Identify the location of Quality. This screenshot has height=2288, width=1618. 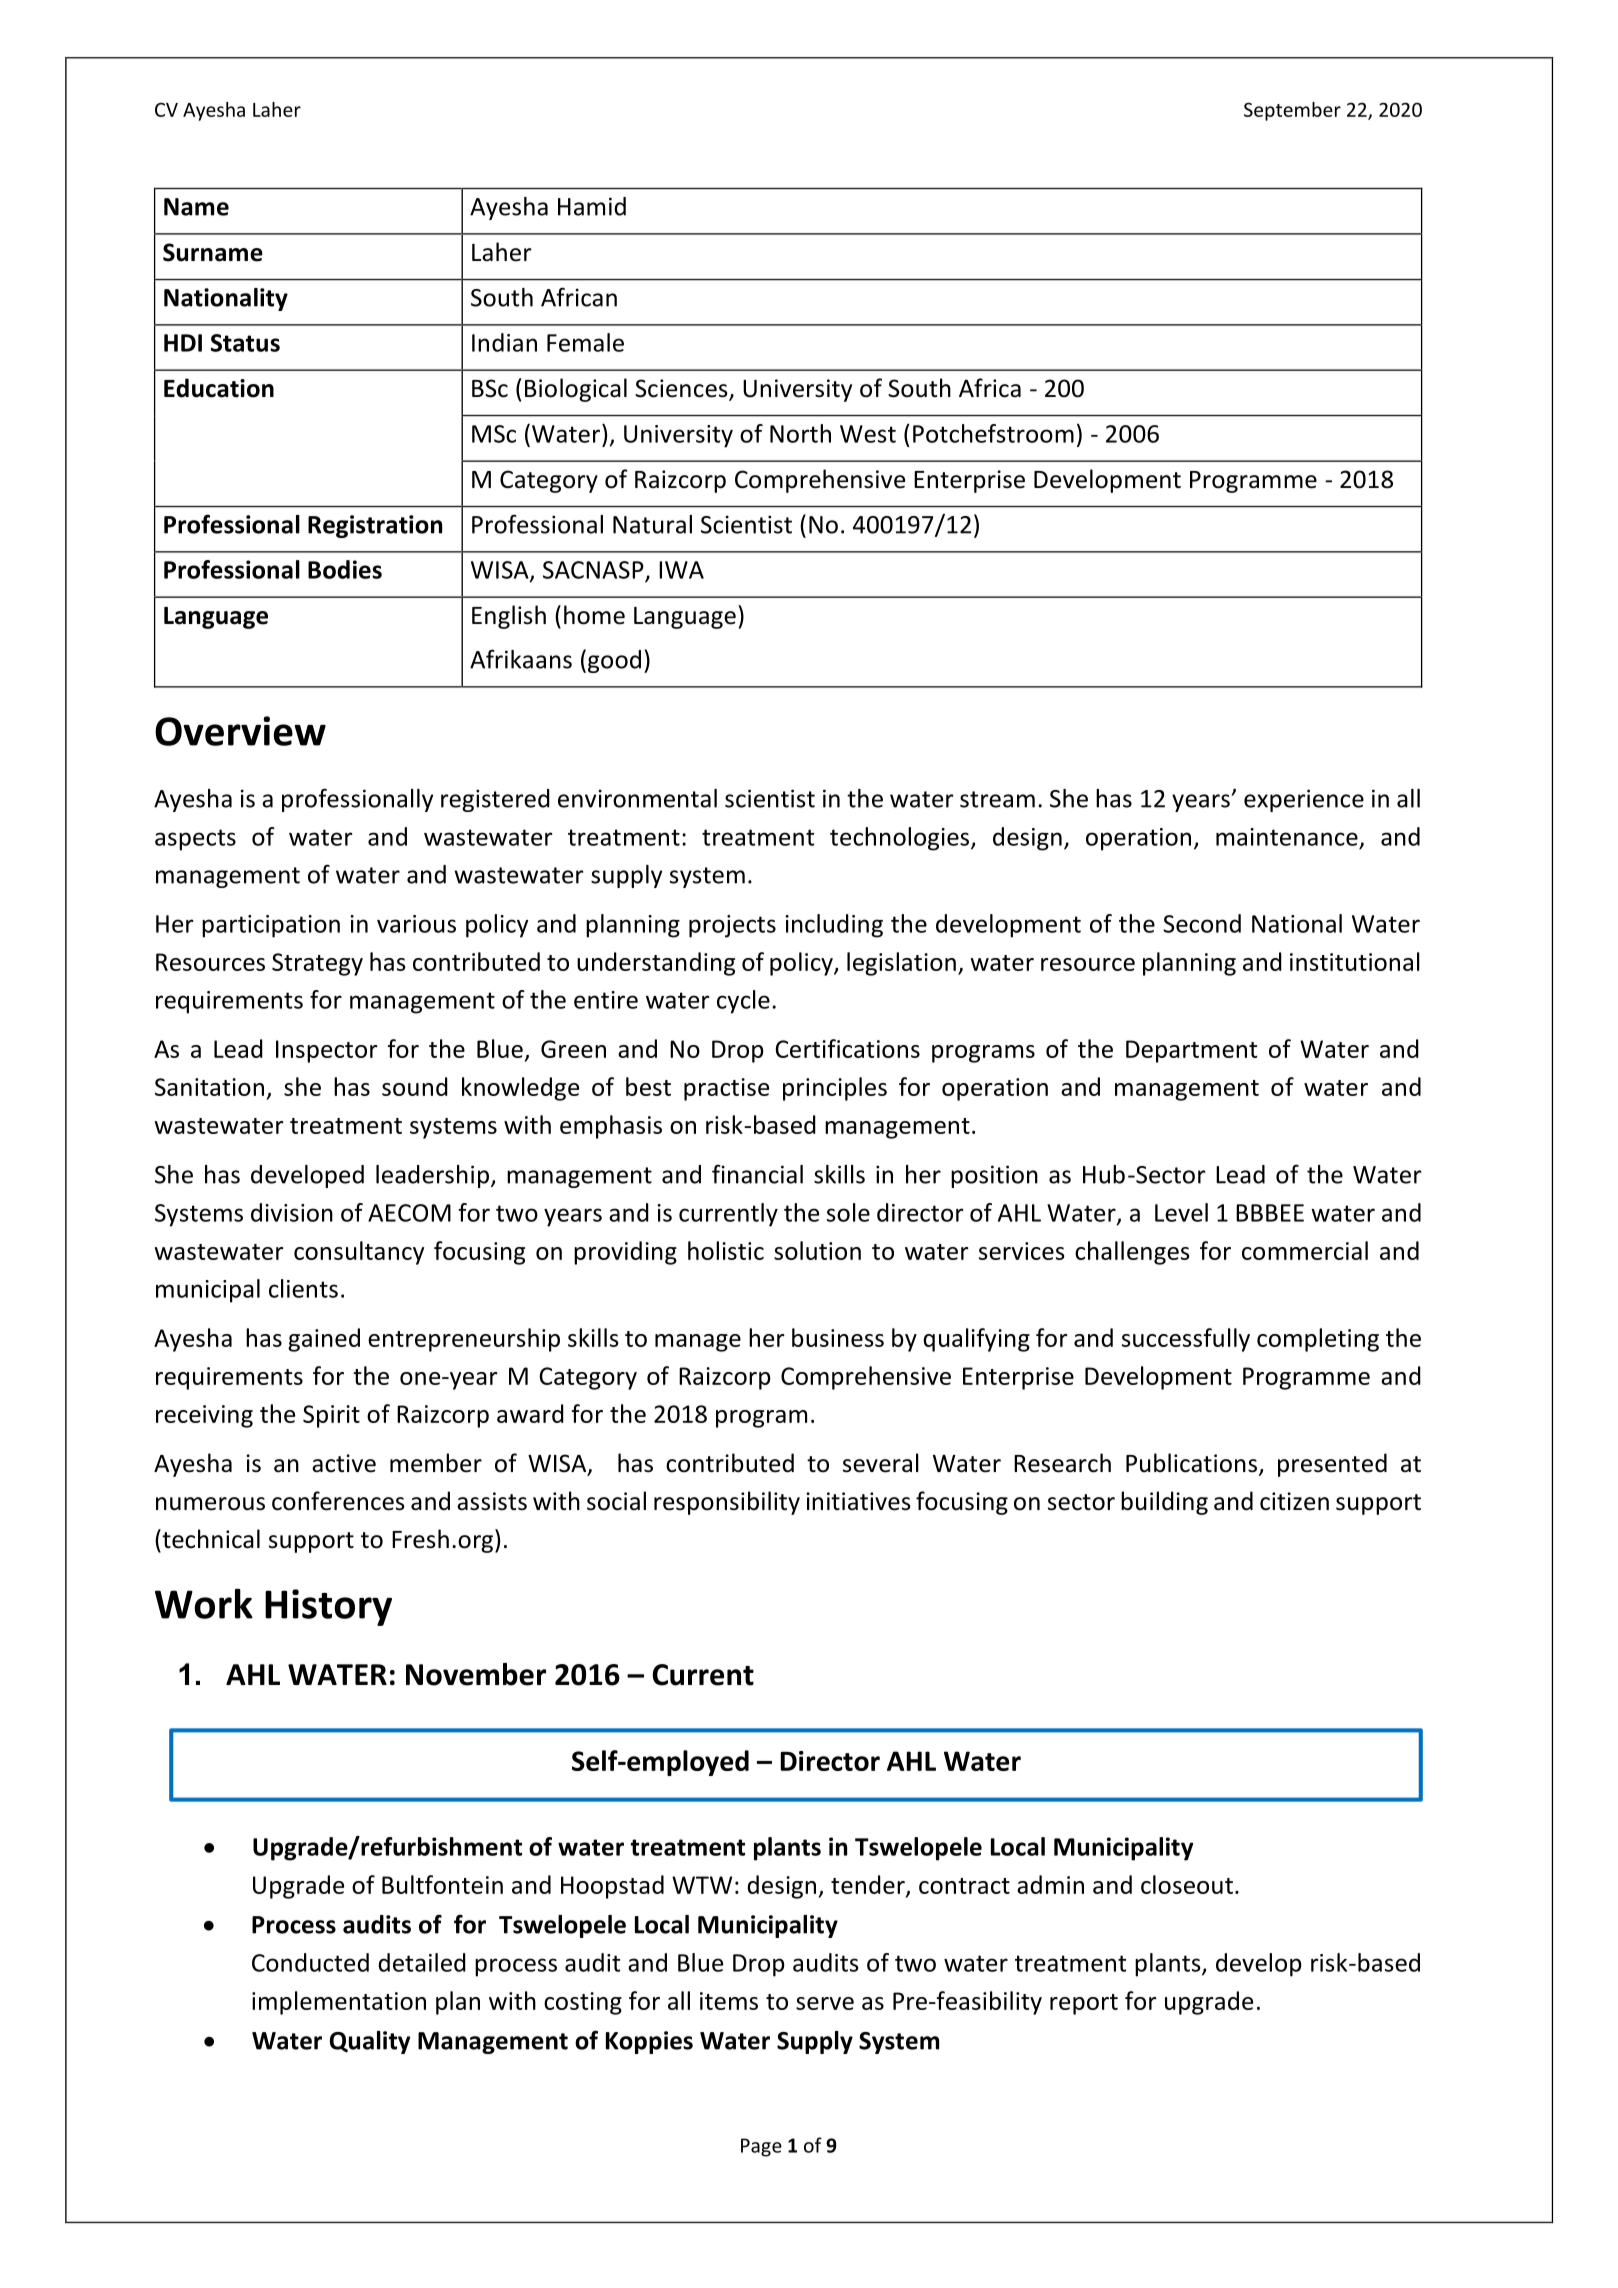
(370, 2042).
